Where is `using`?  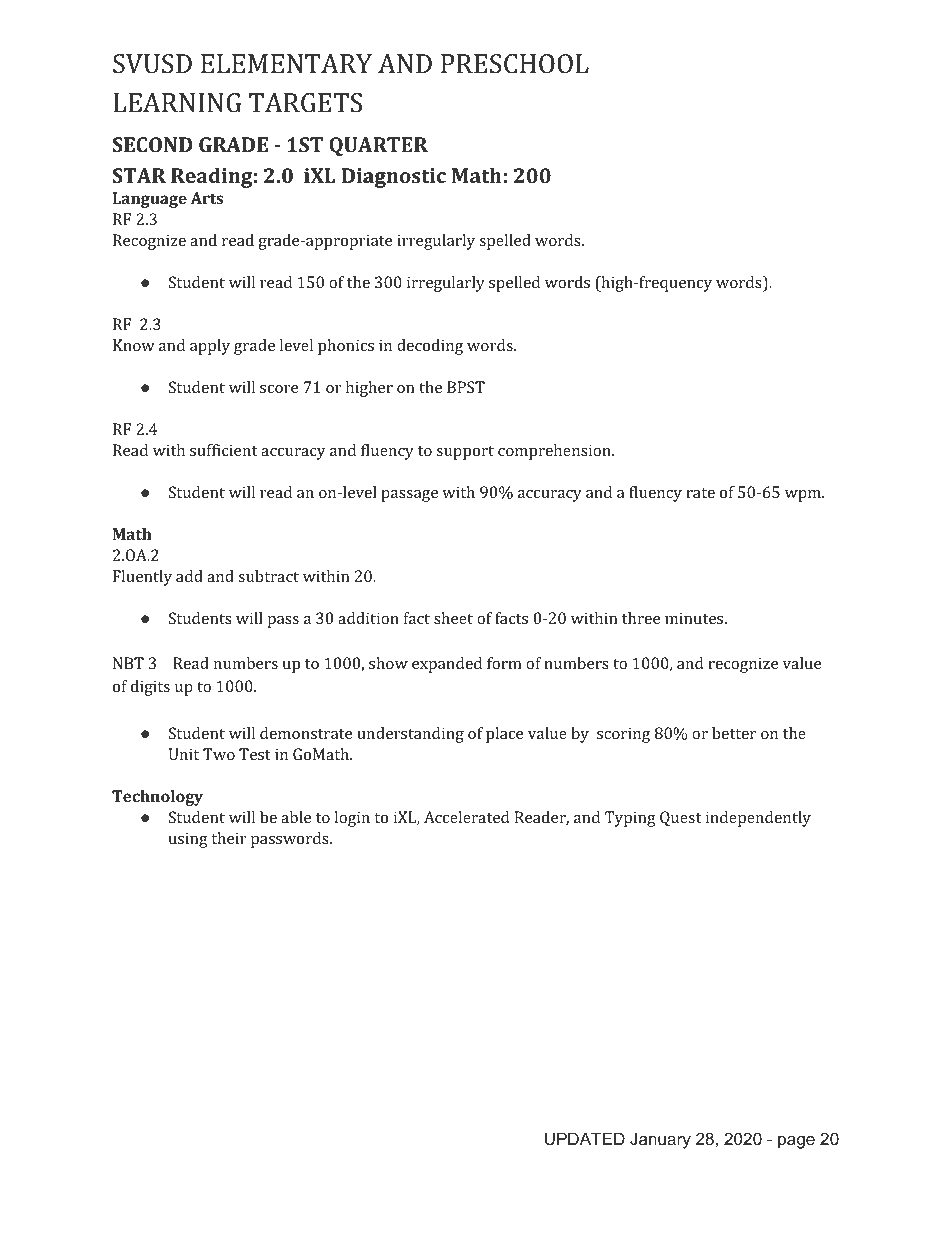
using is located at coordinates (188, 840).
